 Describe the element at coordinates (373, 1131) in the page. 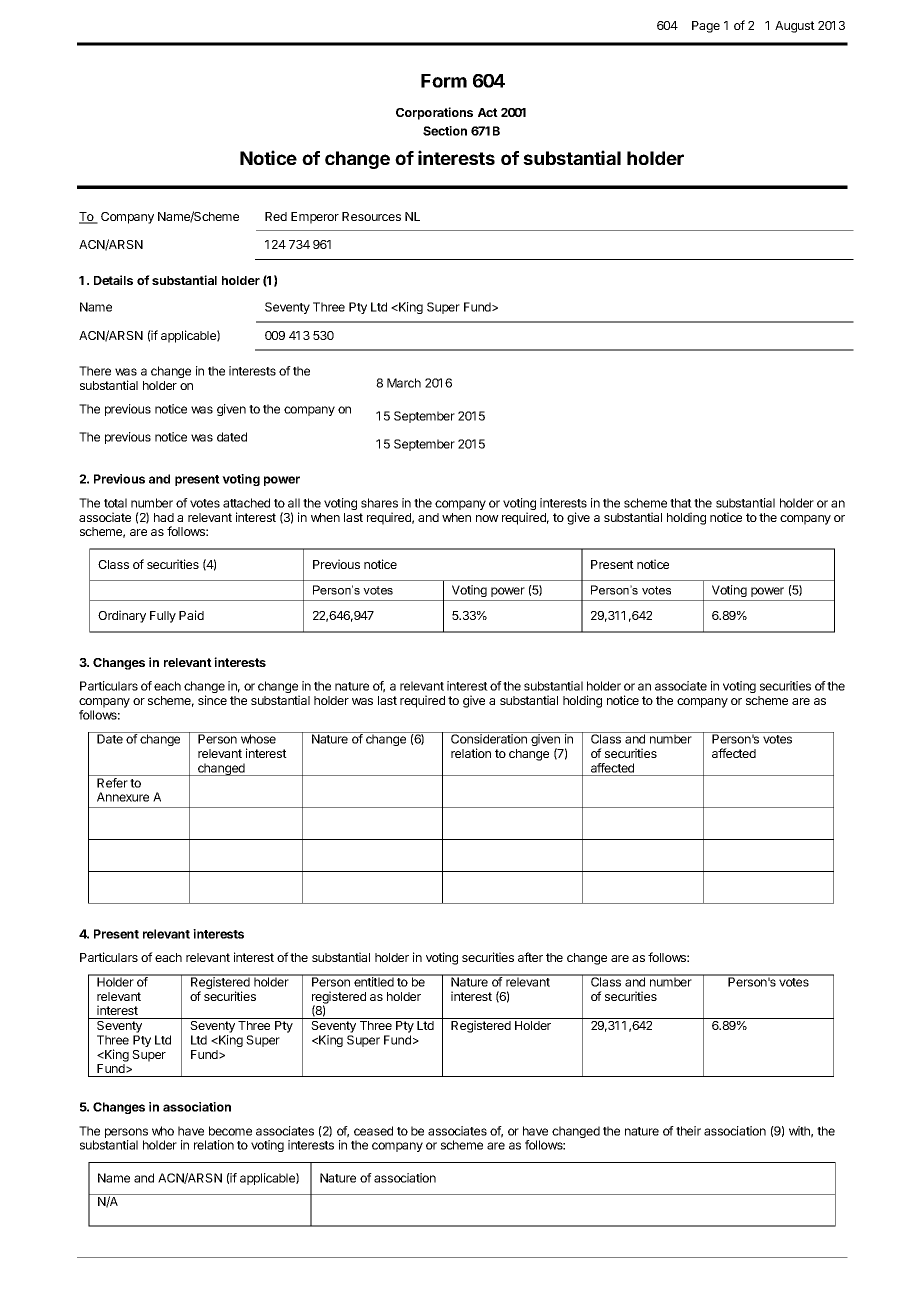

I see `ceased` at that location.
